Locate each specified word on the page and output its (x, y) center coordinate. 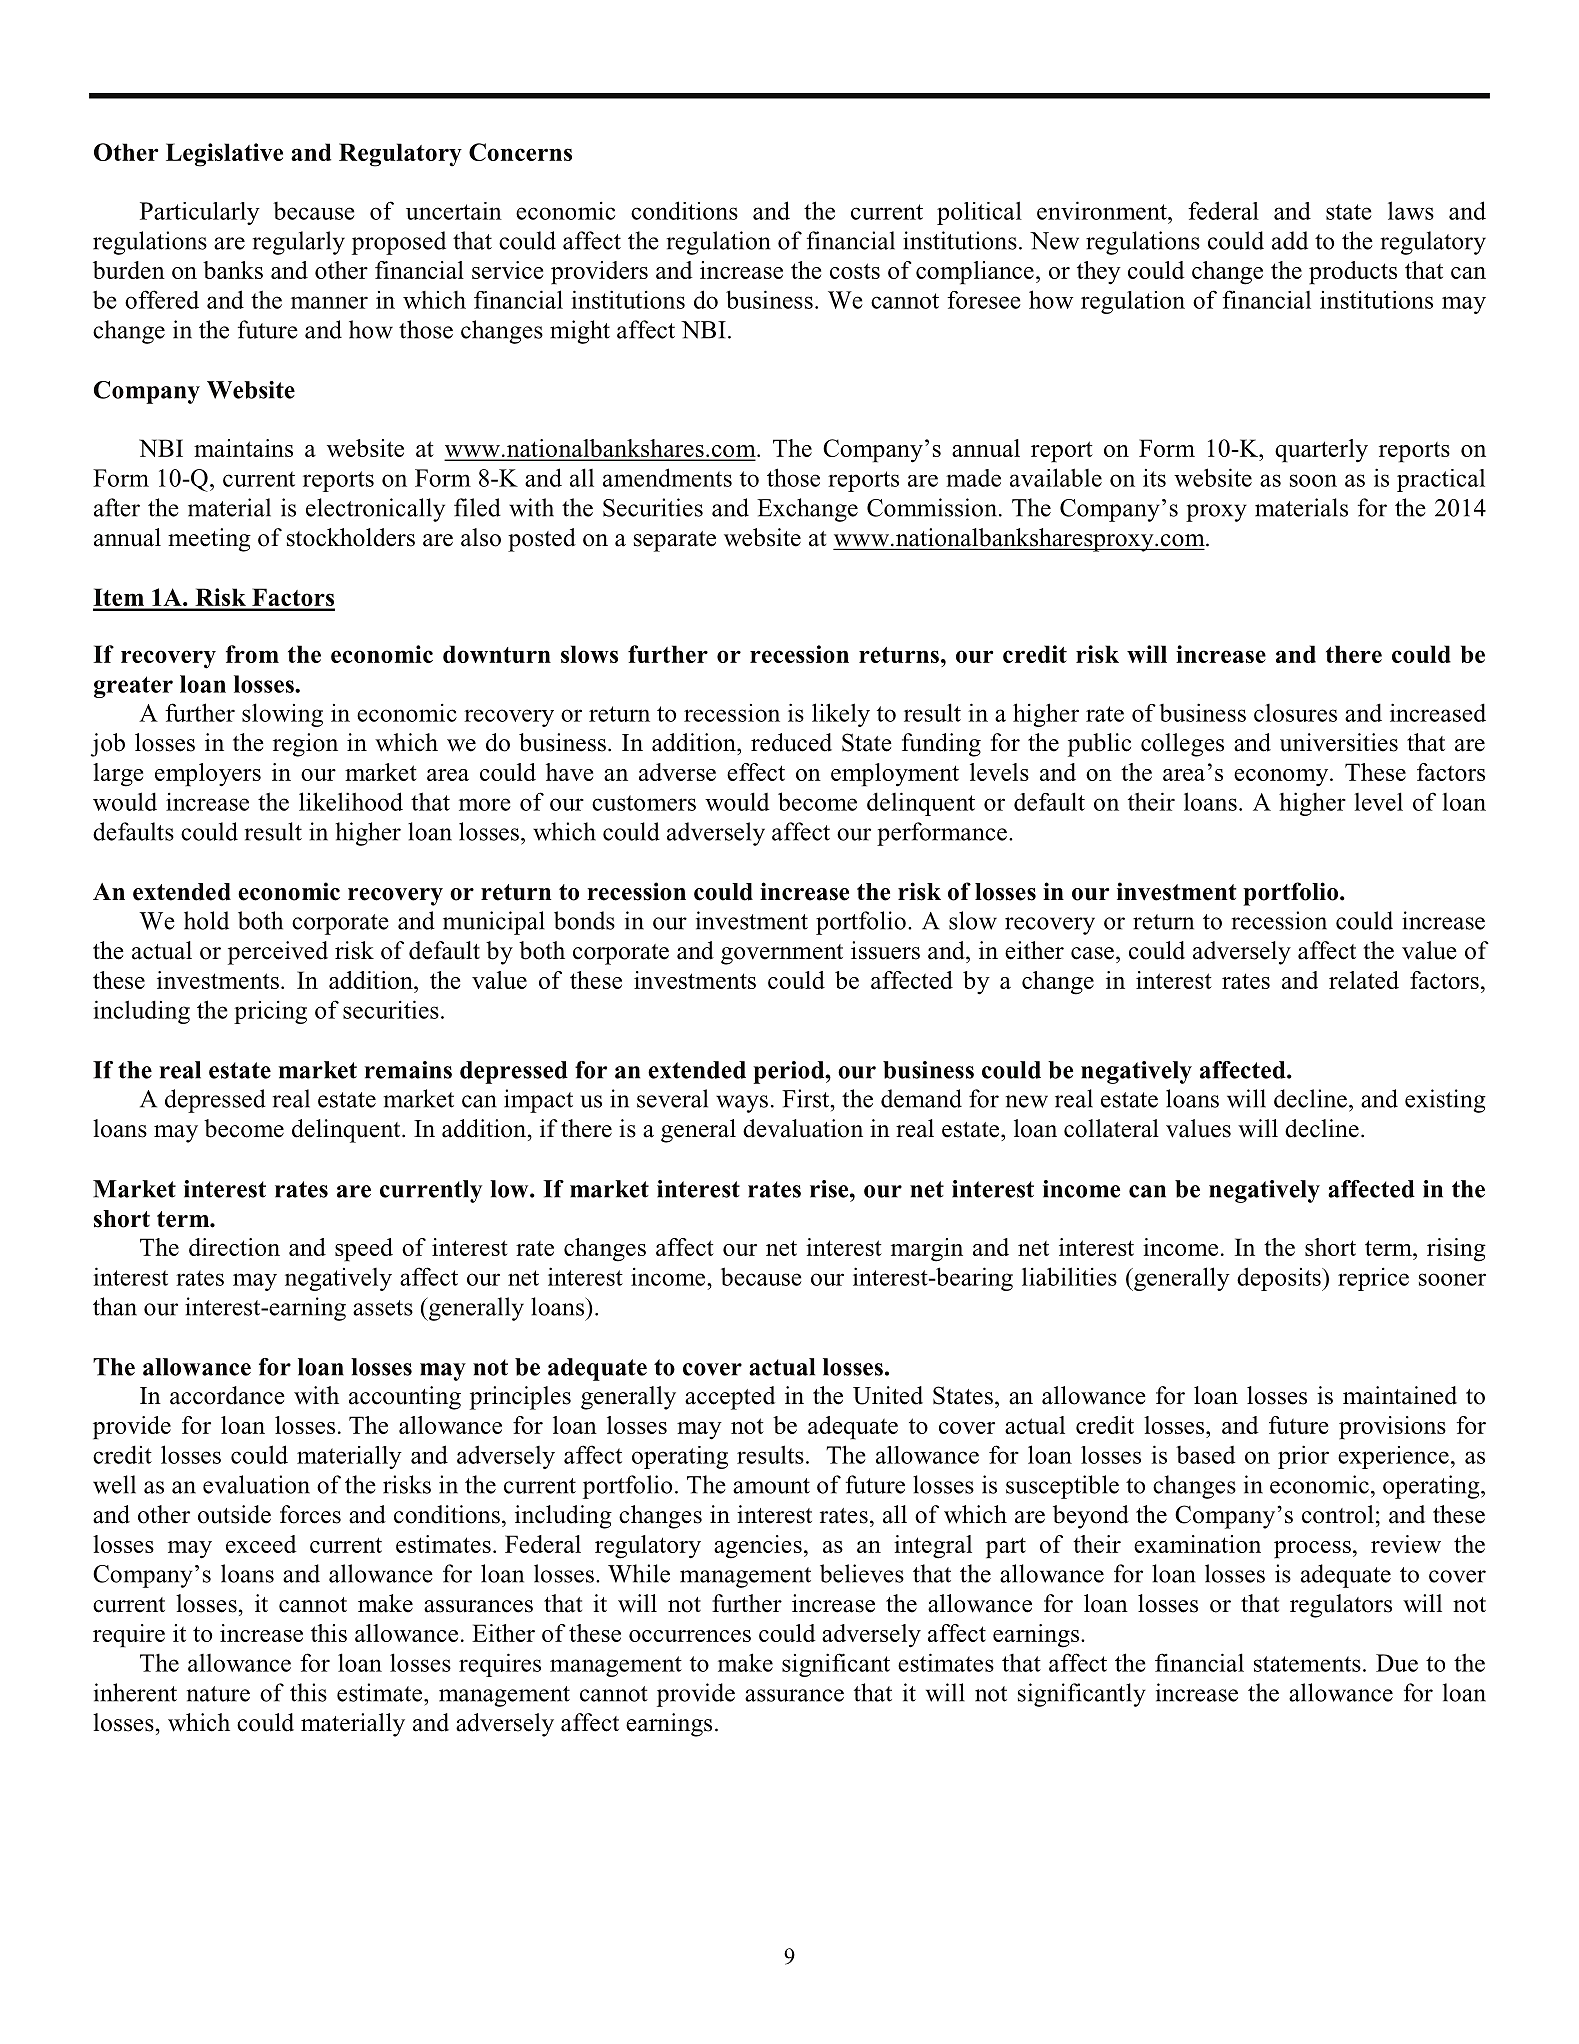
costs (855, 271)
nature (218, 1694)
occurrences (690, 1636)
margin (927, 1250)
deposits (1280, 1279)
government (782, 954)
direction (234, 1247)
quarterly (1321, 451)
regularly (299, 243)
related (1364, 980)
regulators (1341, 1606)
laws (1411, 210)
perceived (278, 953)
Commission (932, 507)
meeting (209, 540)
